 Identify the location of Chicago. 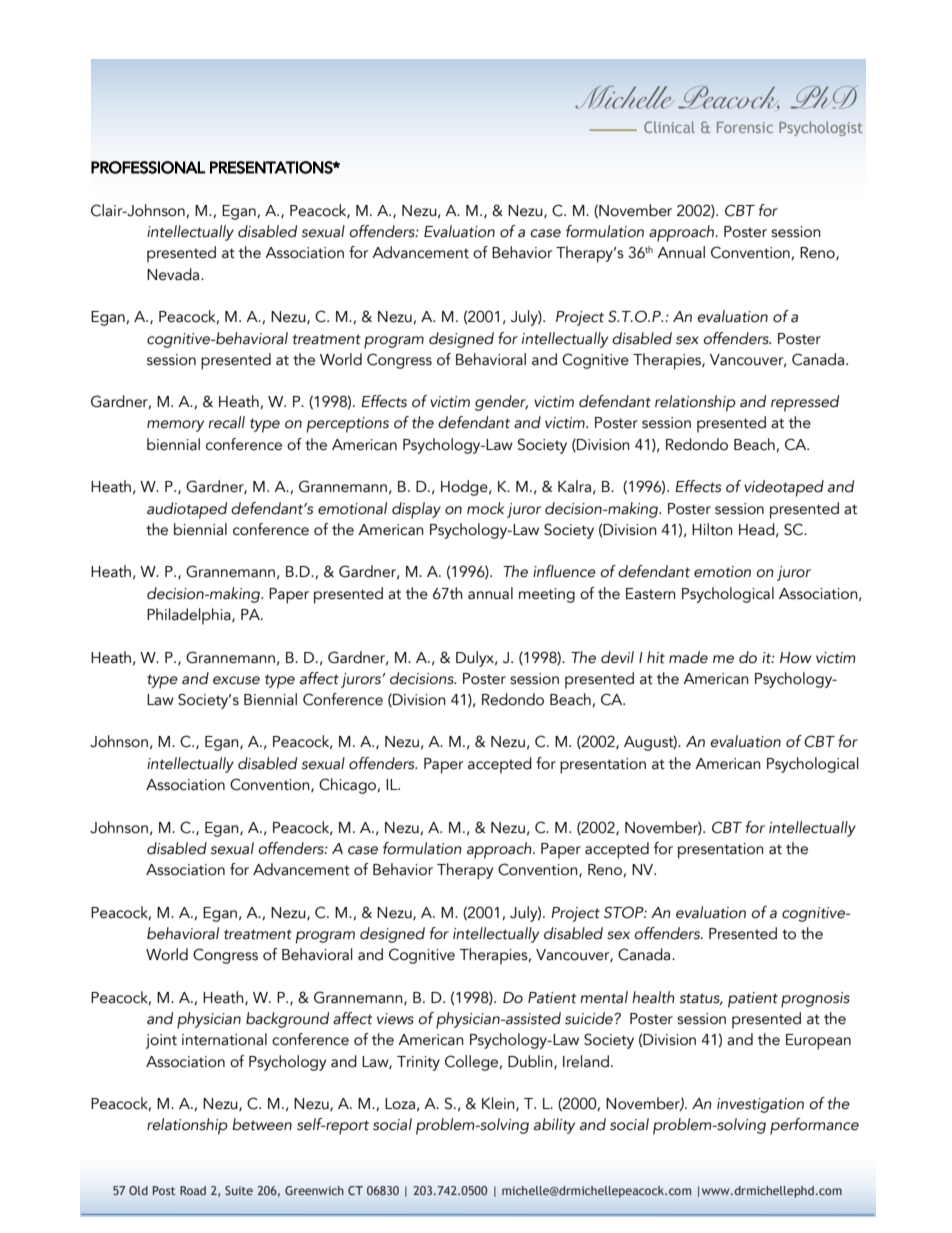
(349, 786).
